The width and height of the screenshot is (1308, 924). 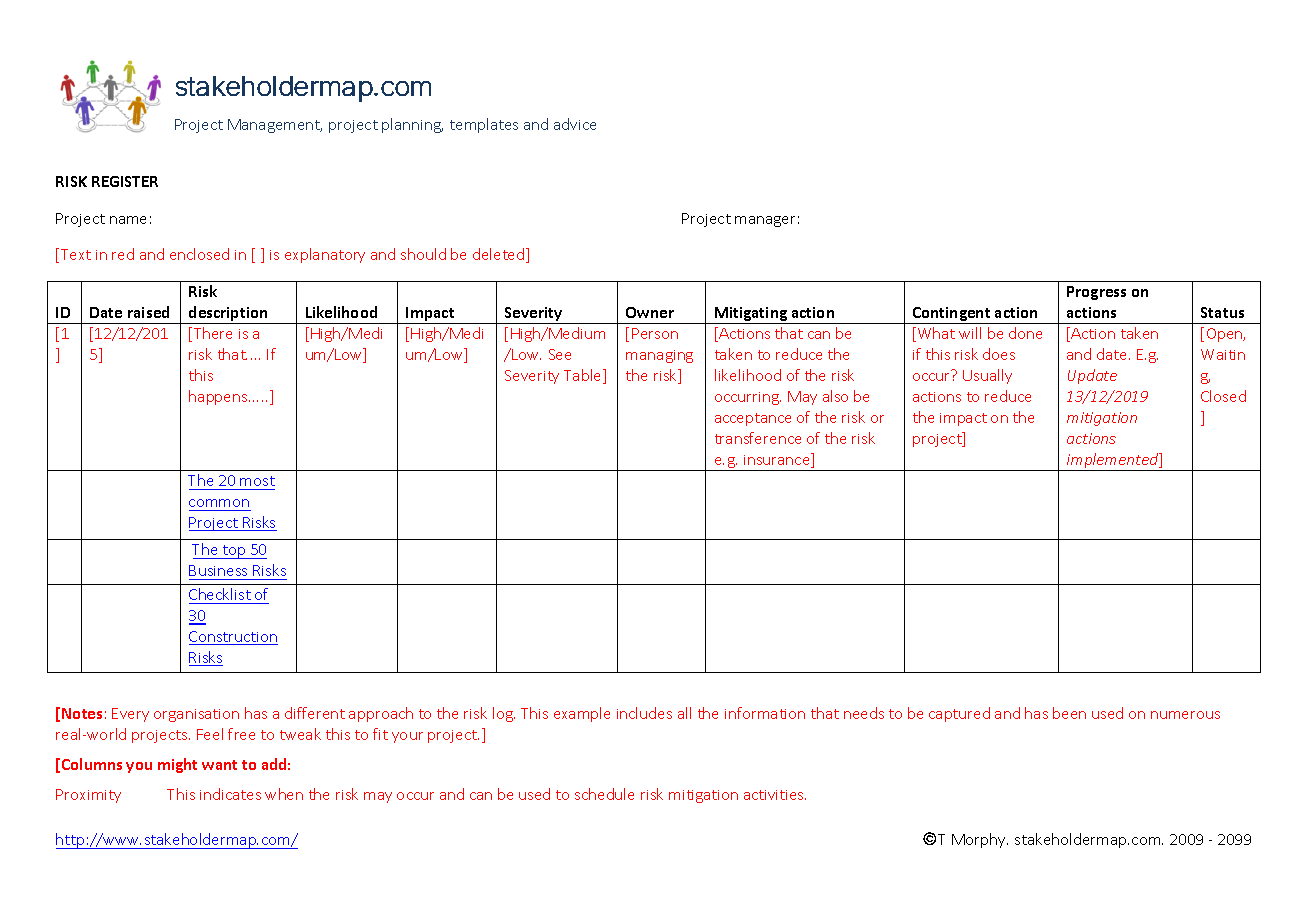 What do you see at coordinates (778, 460) in the screenshot?
I see `insurance` at bounding box center [778, 460].
